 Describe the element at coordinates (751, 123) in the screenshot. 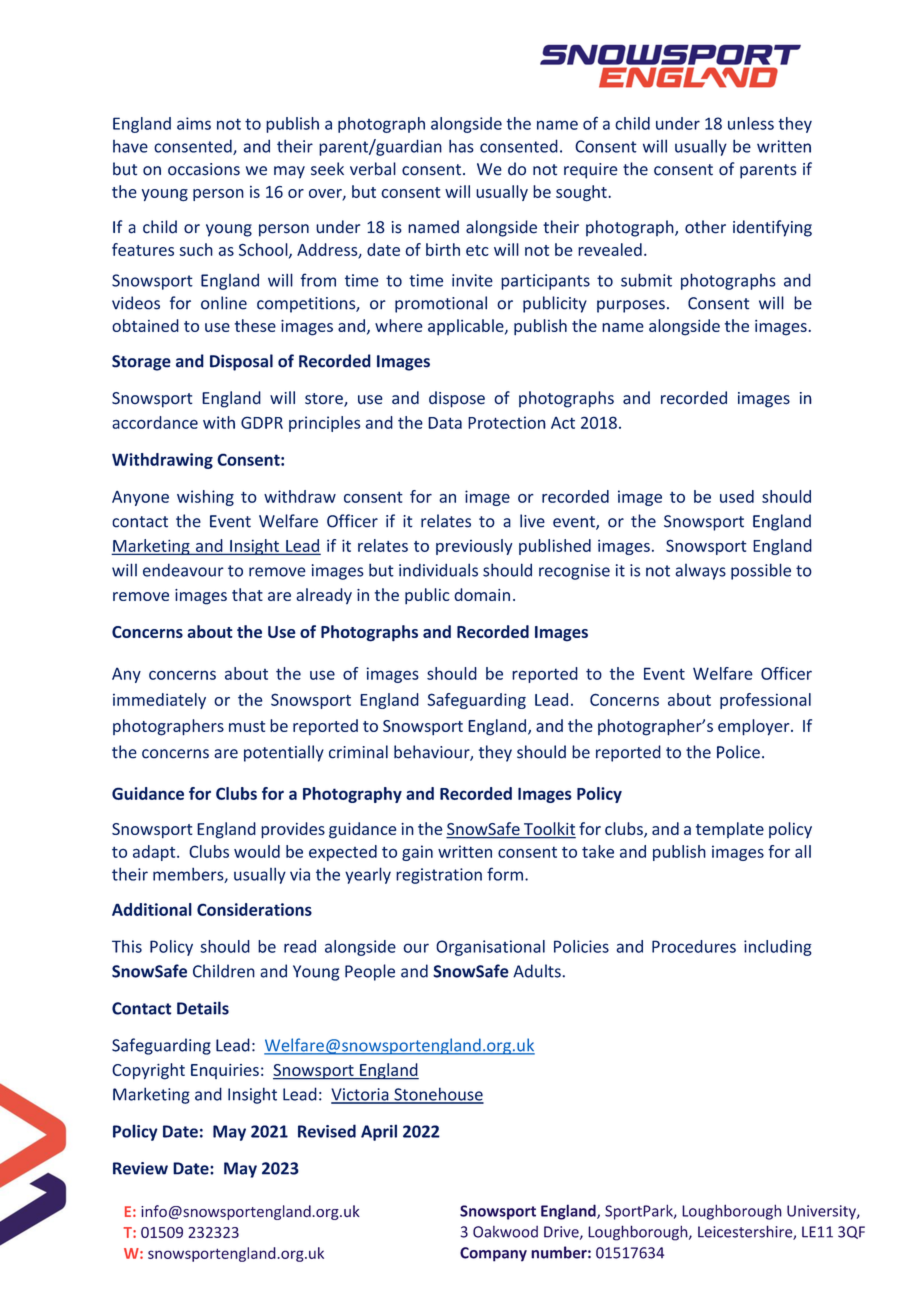

I see `unless` at that location.
